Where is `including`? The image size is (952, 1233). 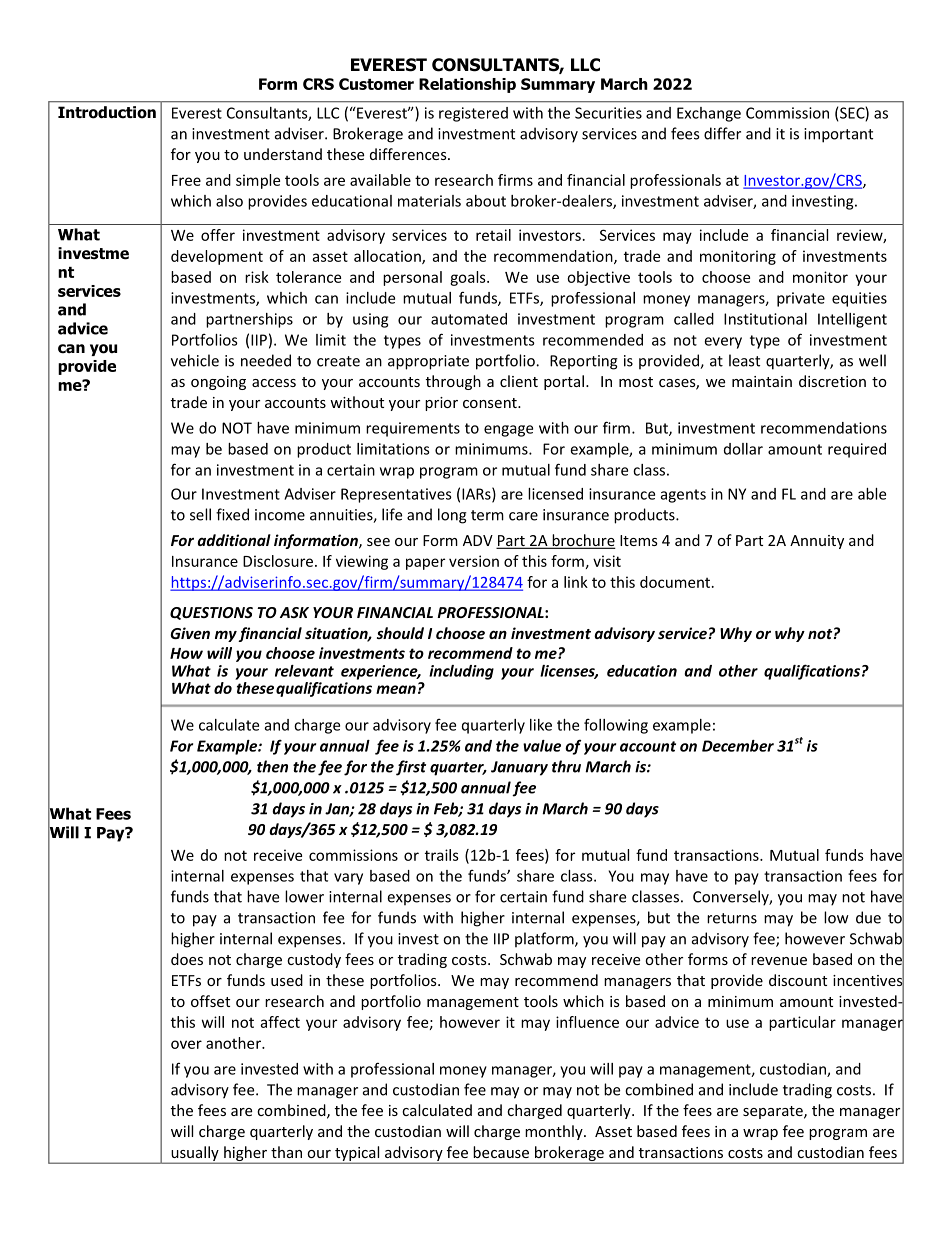
including is located at coordinates (461, 672).
